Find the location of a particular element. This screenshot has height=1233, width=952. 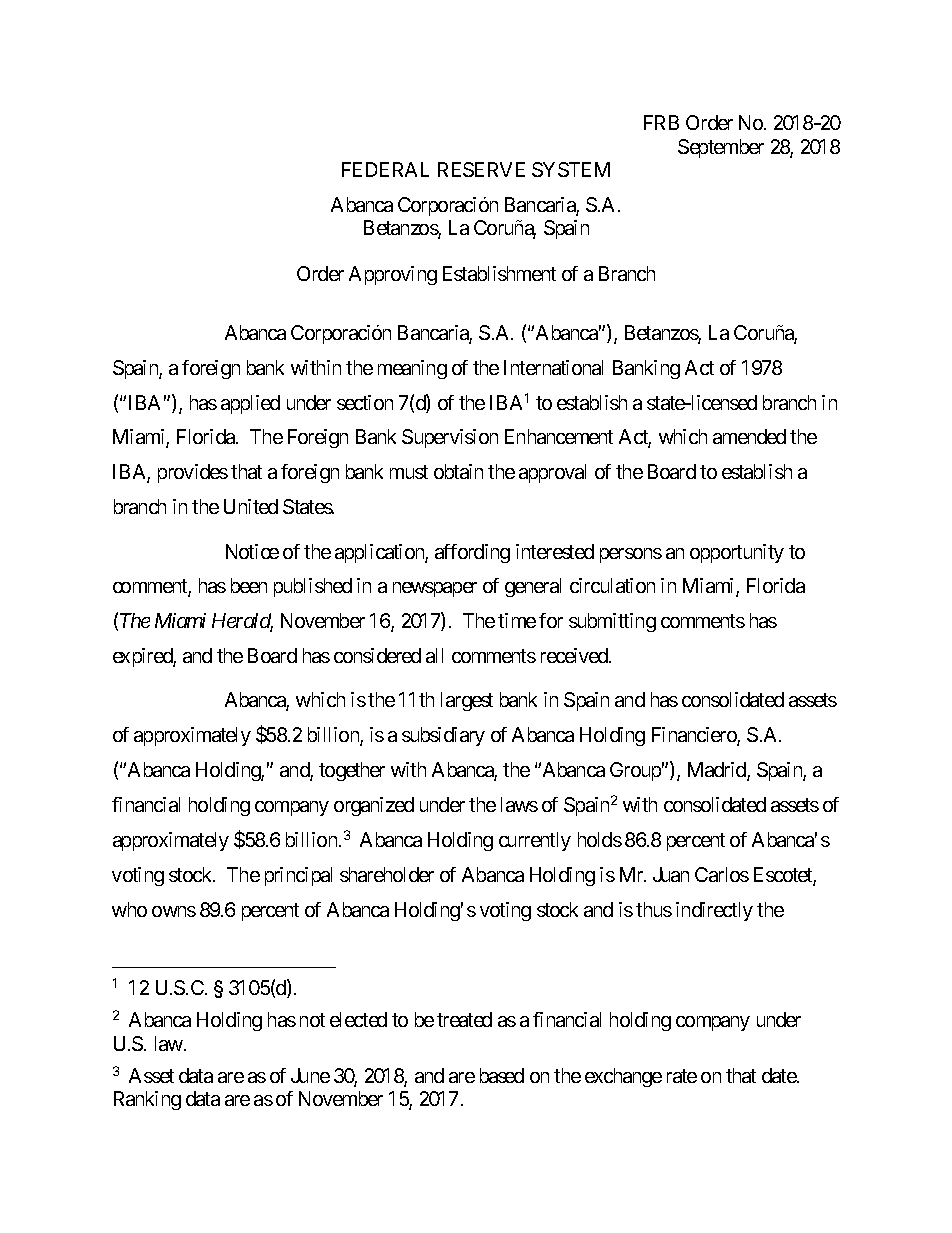

shareholder is located at coordinates (387, 874).
